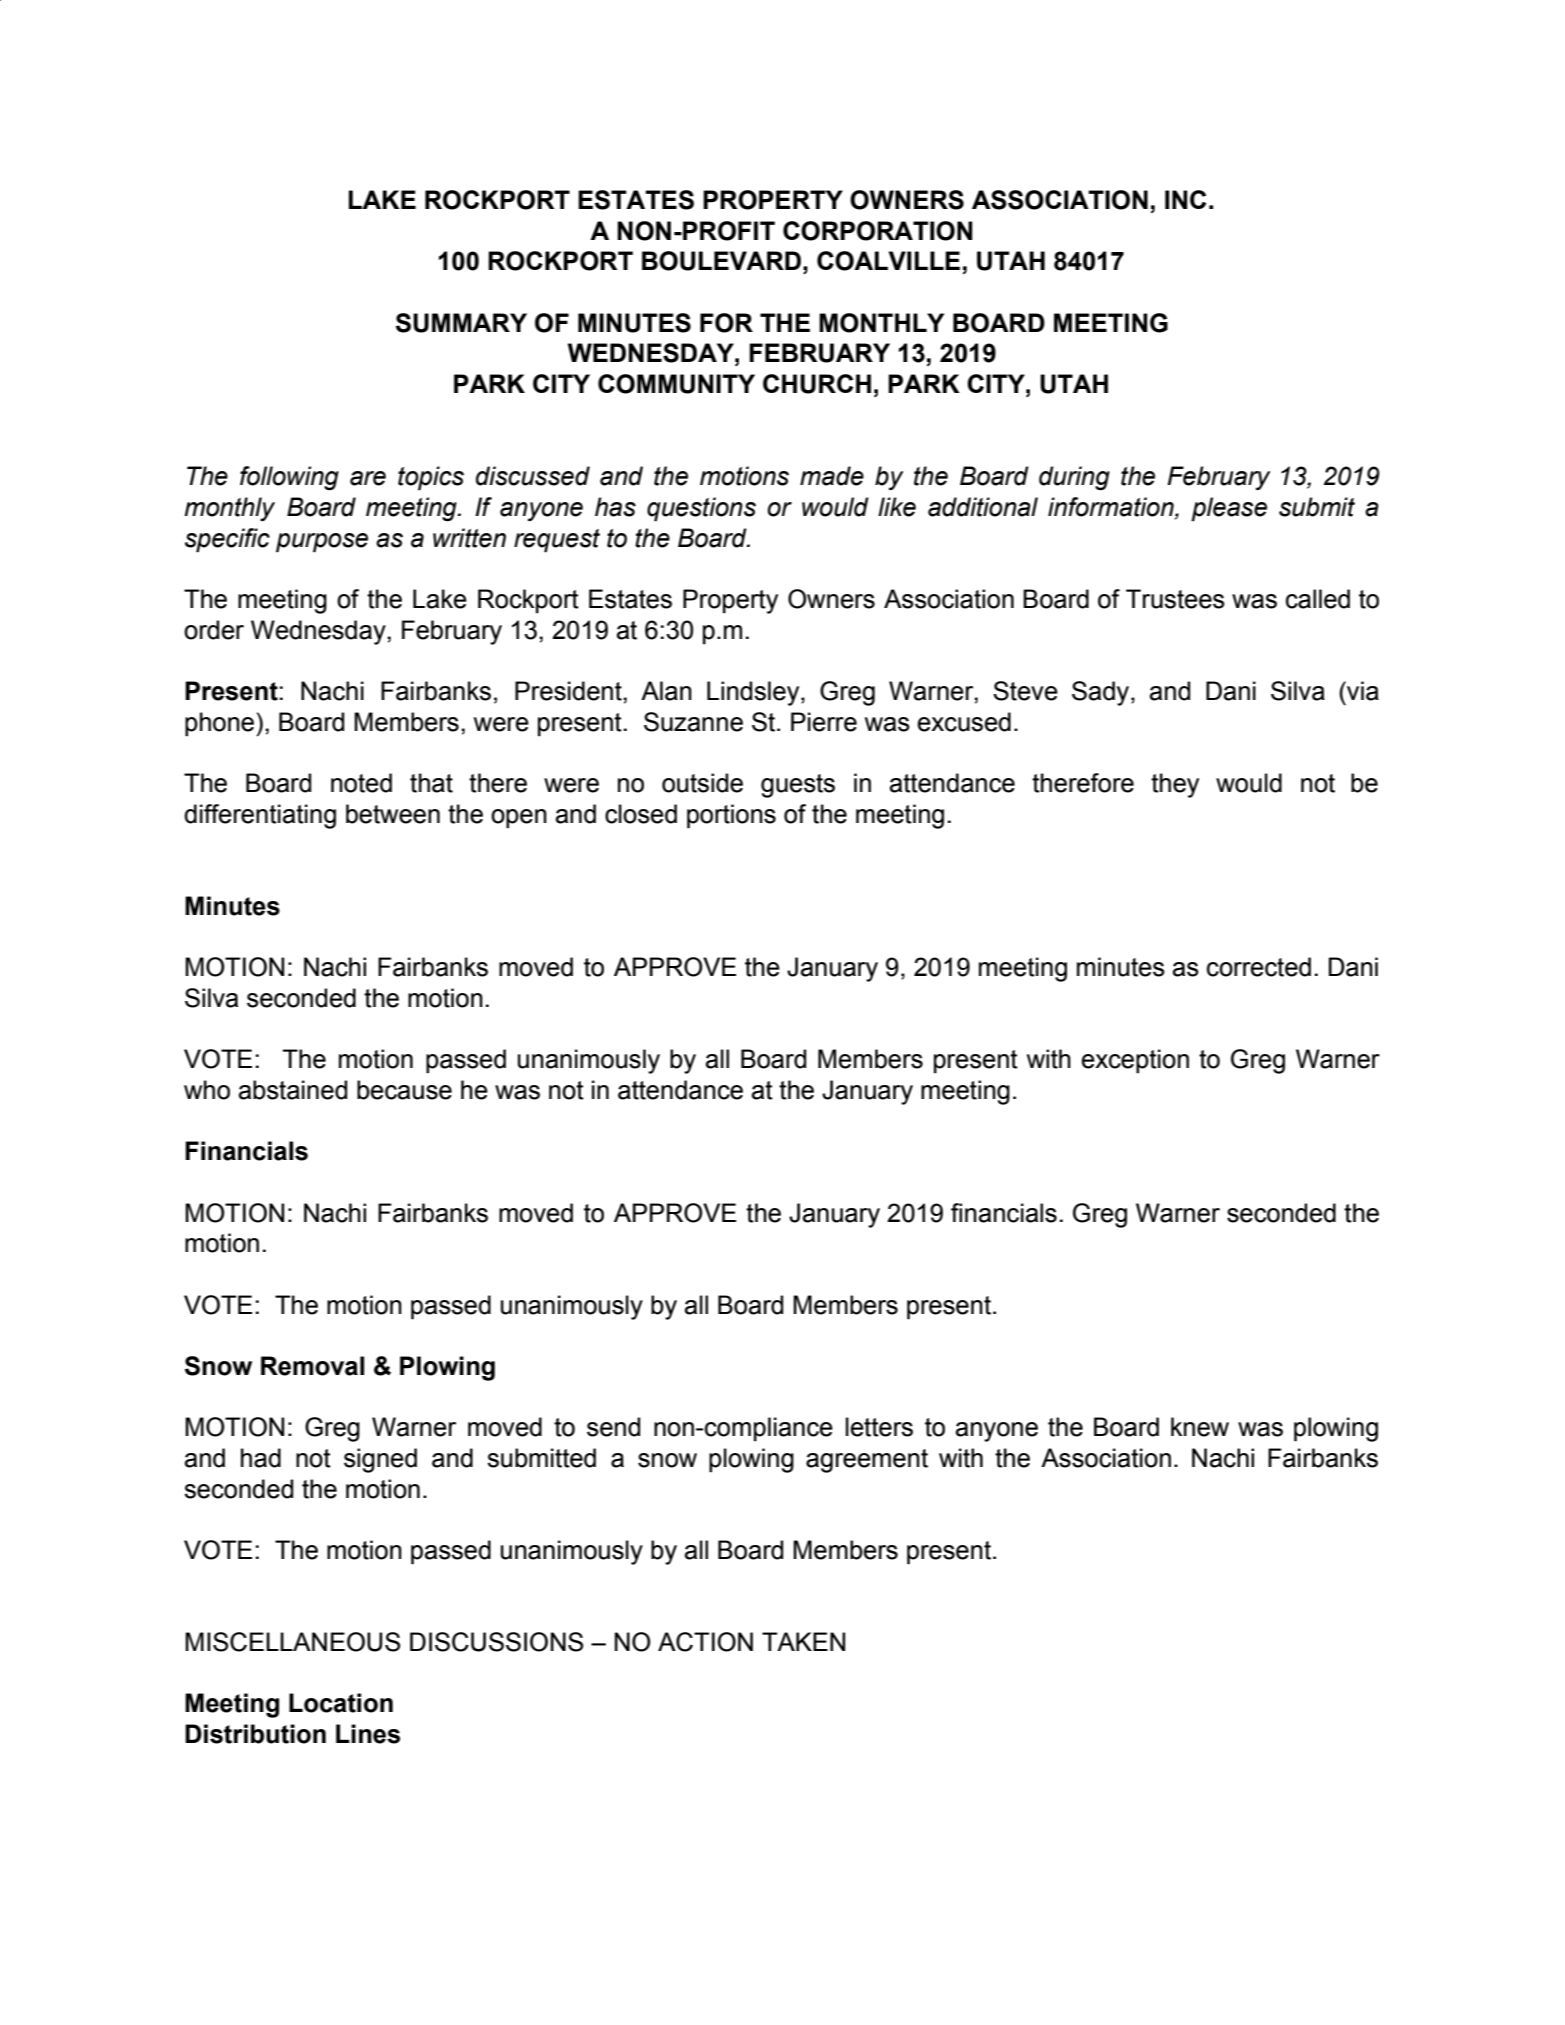 This image has width=1565, height=2025. I want to click on BOULEVARD, so click(721, 261).
